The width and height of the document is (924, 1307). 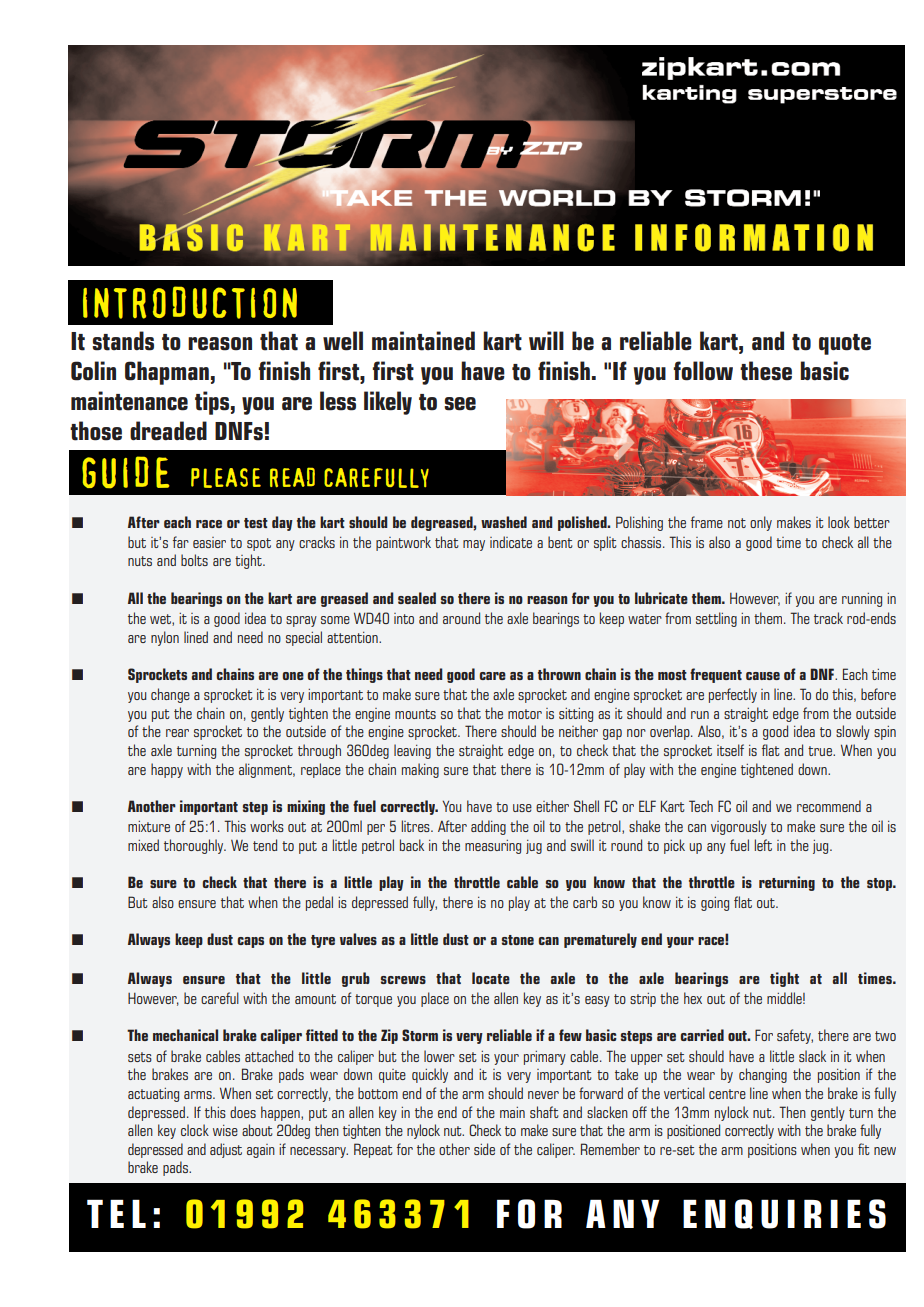 What do you see at coordinates (544, 1112) in the document?
I see `shaft` at bounding box center [544, 1112].
